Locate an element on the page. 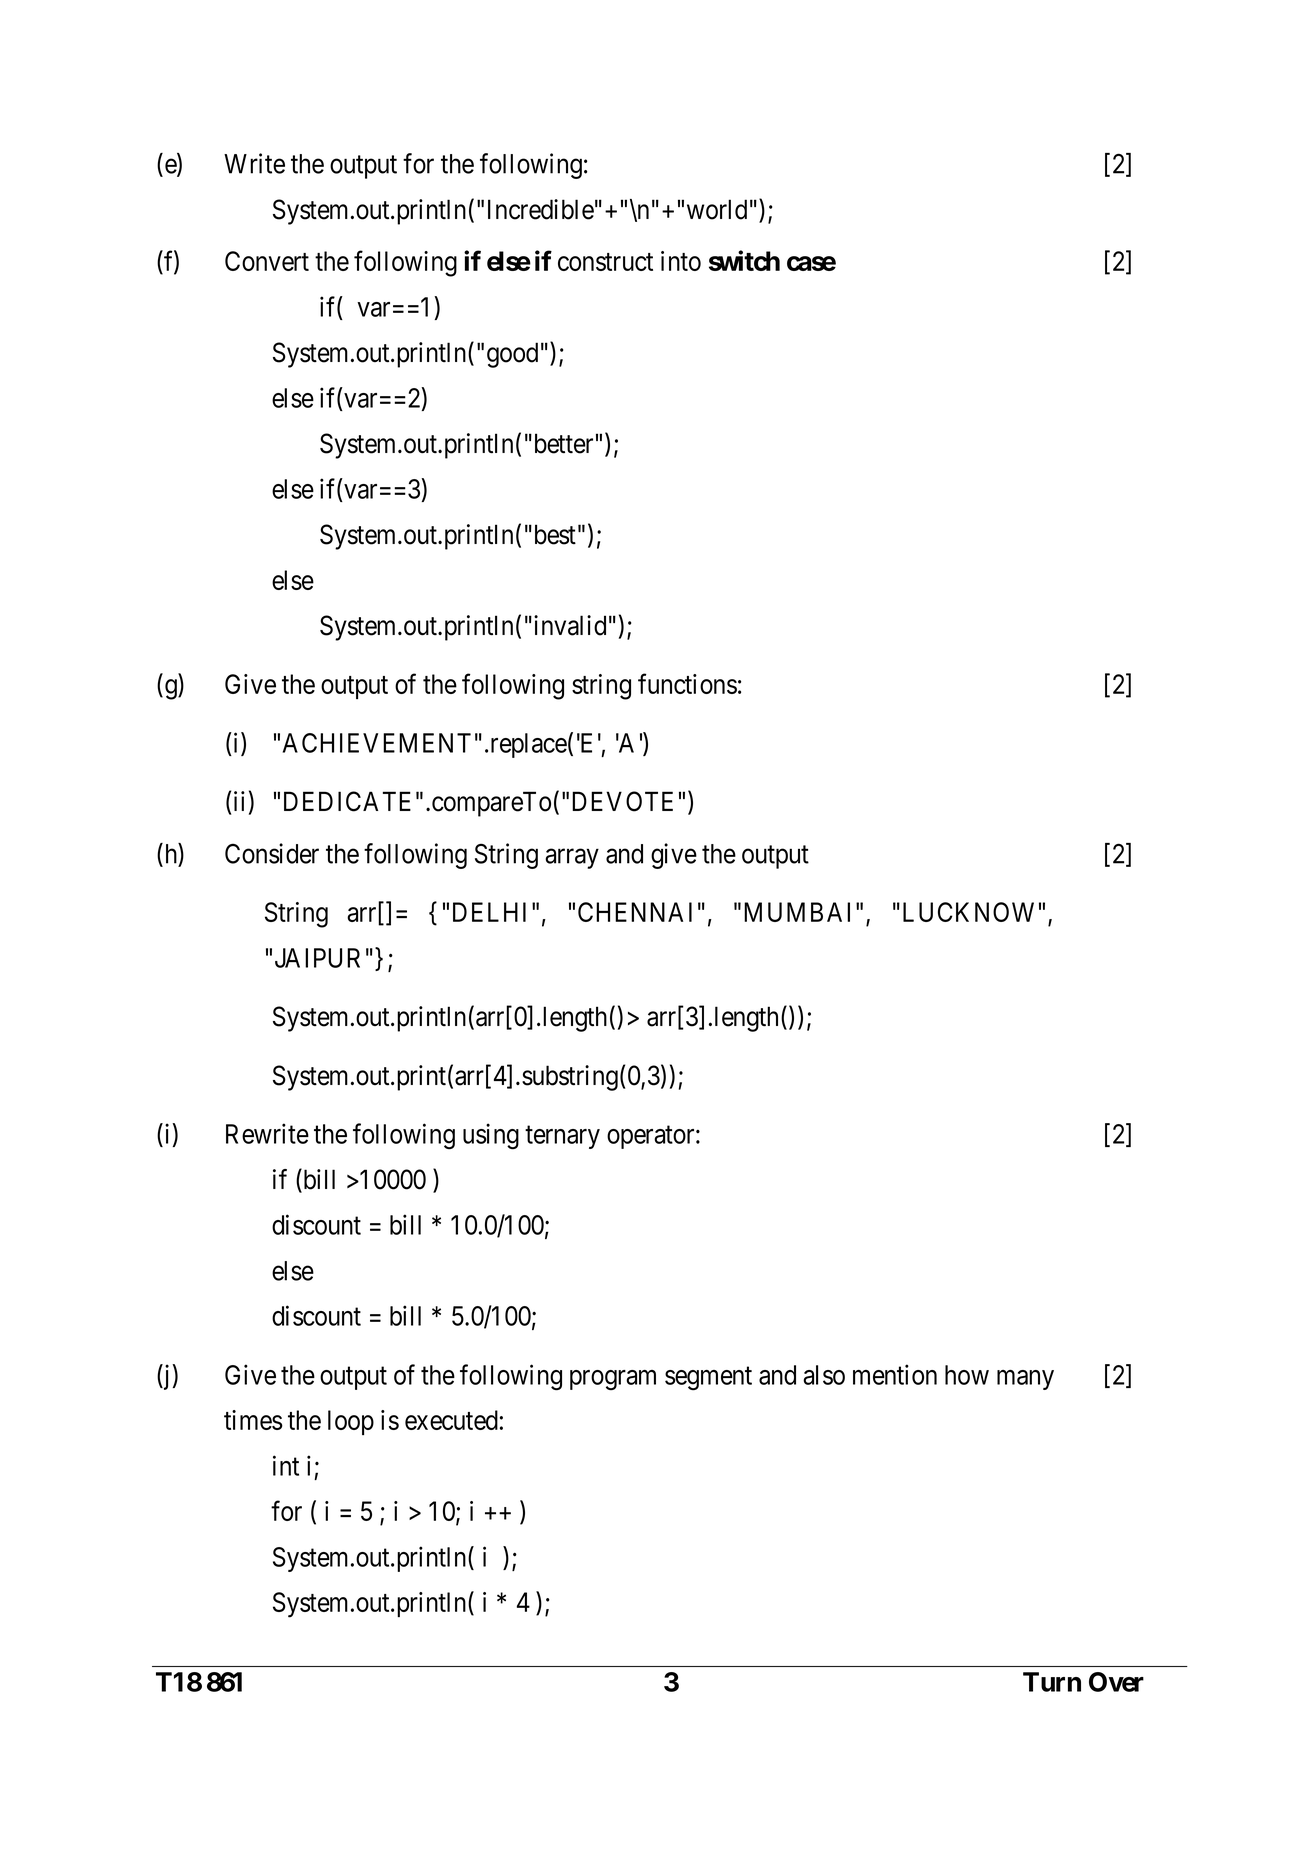 Image resolution: width=1309 pixels, height=1851 pixels. switch is located at coordinates (744, 260).
